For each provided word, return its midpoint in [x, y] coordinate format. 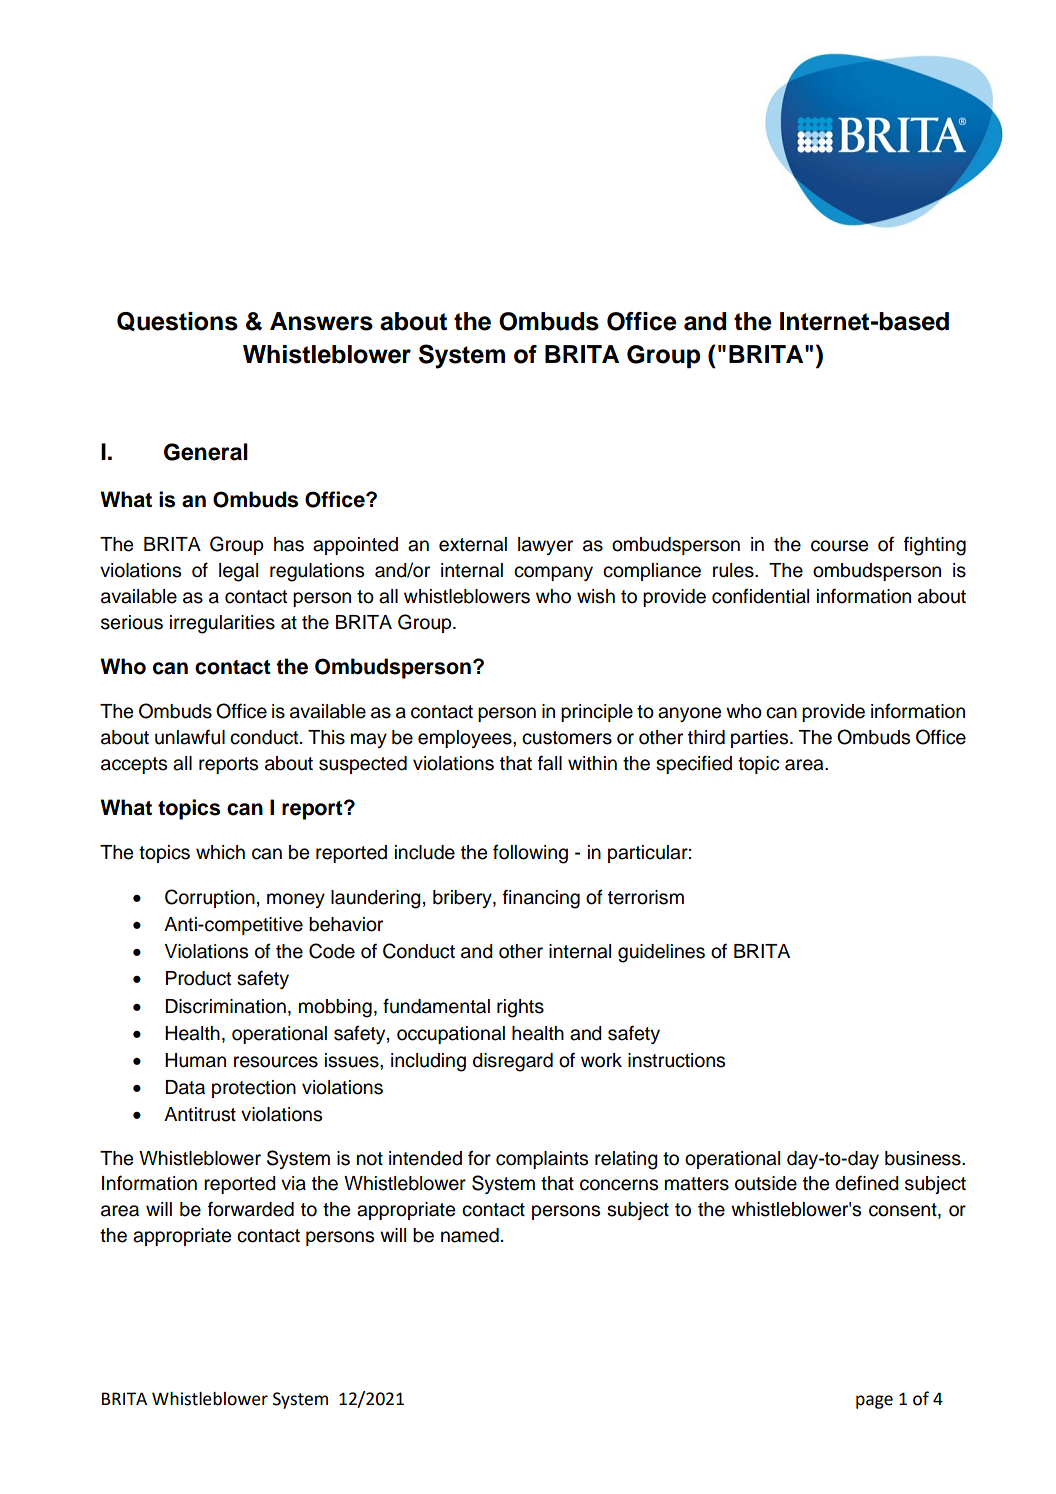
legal [238, 572]
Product [198, 978]
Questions [177, 321]
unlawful [190, 737]
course [839, 546]
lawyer [545, 546]
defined [867, 1183]
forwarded [251, 1209]
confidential [760, 596]
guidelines [661, 953]
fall [550, 763]
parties [761, 739]
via [293, 1183]
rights [520, 1008]
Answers [321, 321]
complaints [542, 1160]
